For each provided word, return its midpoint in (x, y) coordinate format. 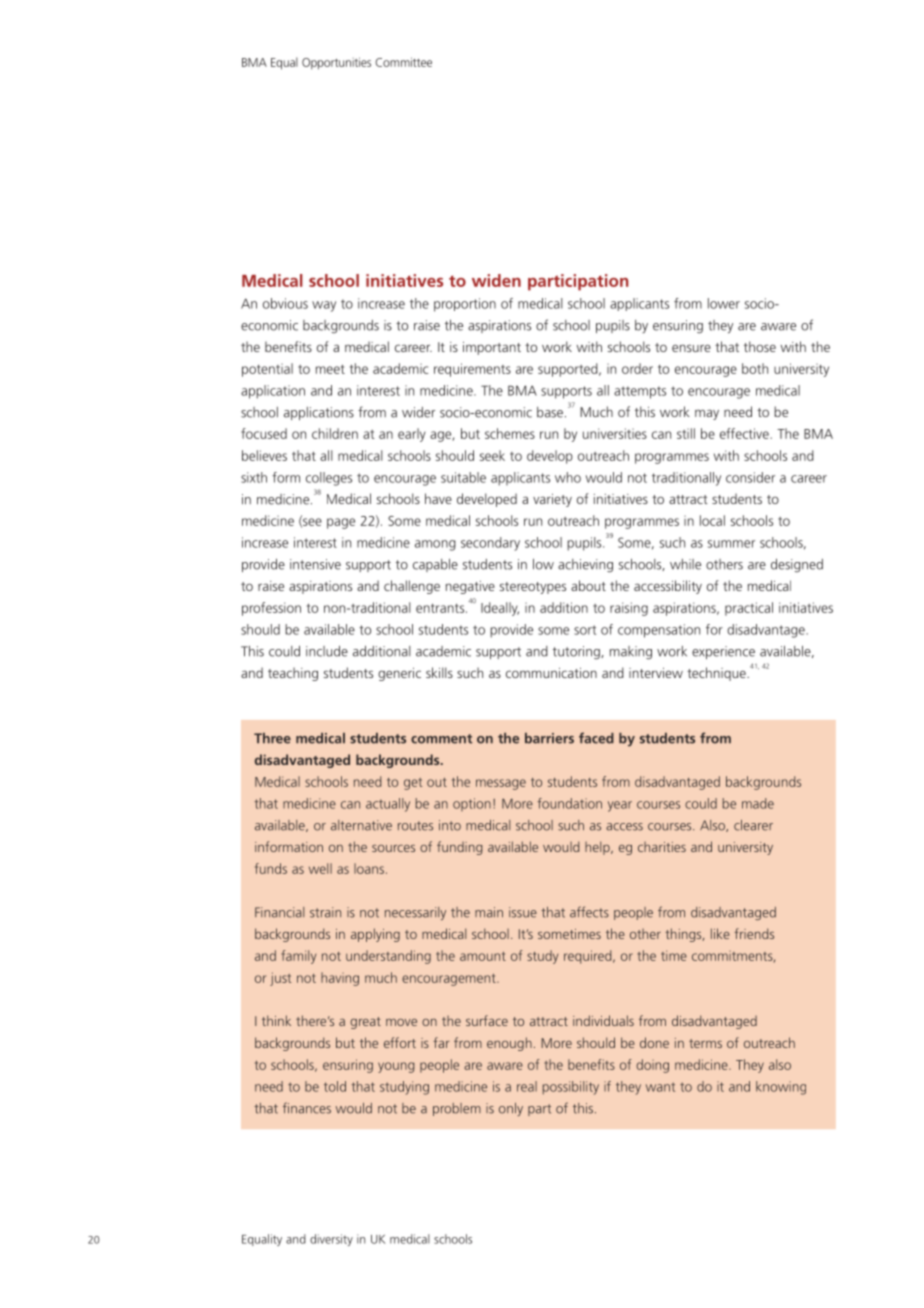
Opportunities (336, 63)
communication (551, 673)
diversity (331, 1240)
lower (724, 303)
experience (723, 652)
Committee (403, 62)
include (327, 651)
